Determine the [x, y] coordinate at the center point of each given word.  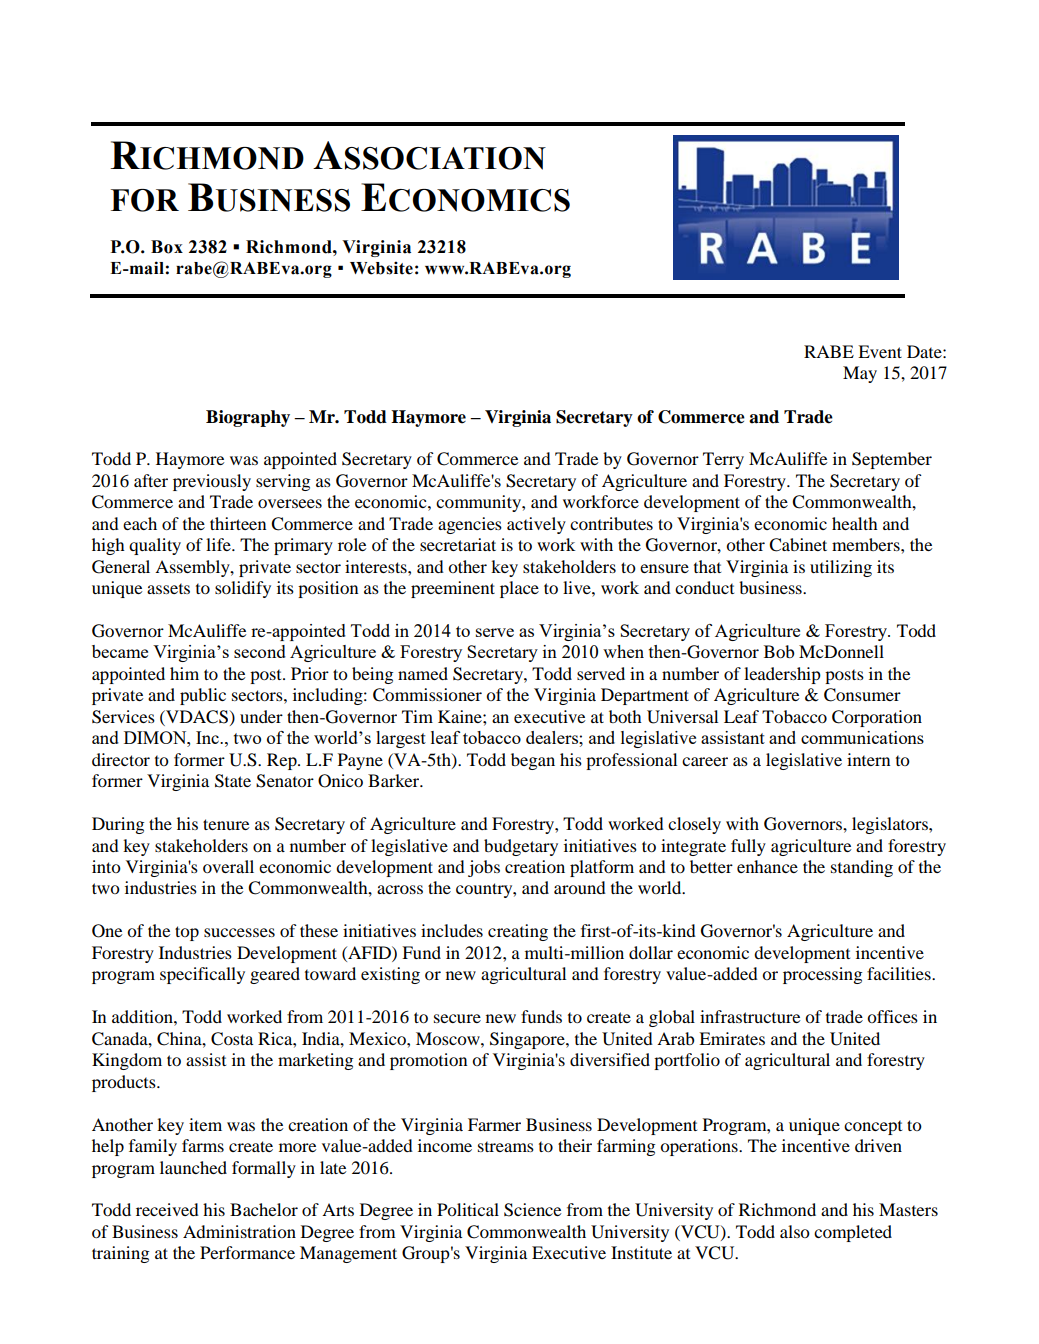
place [519, 589]
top [187, 933]
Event [880, 351]
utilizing [841, 568]
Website [381, 268]
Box [167, 247]
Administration [239, 1231]
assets [168, 588]
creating [518, 932]
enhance [767, 866]
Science [532, 1210]
